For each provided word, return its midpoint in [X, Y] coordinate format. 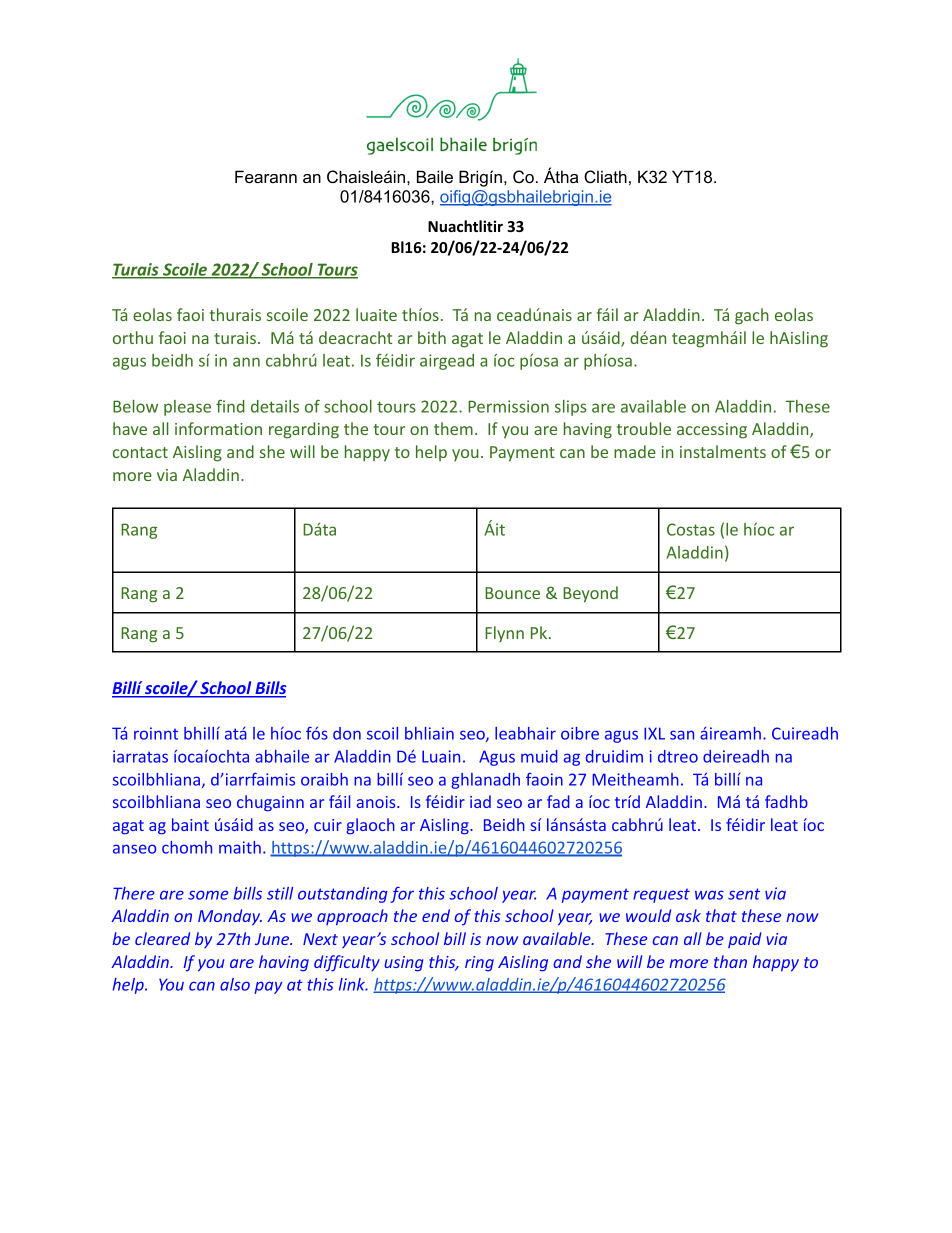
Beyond [590, 594]
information [218, 428]
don [347, 733]
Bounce [512, 593]
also [235, 984]
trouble [644, 428]
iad [480, 801]
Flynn [504, 634]
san [682, 735]
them [453, 428]
